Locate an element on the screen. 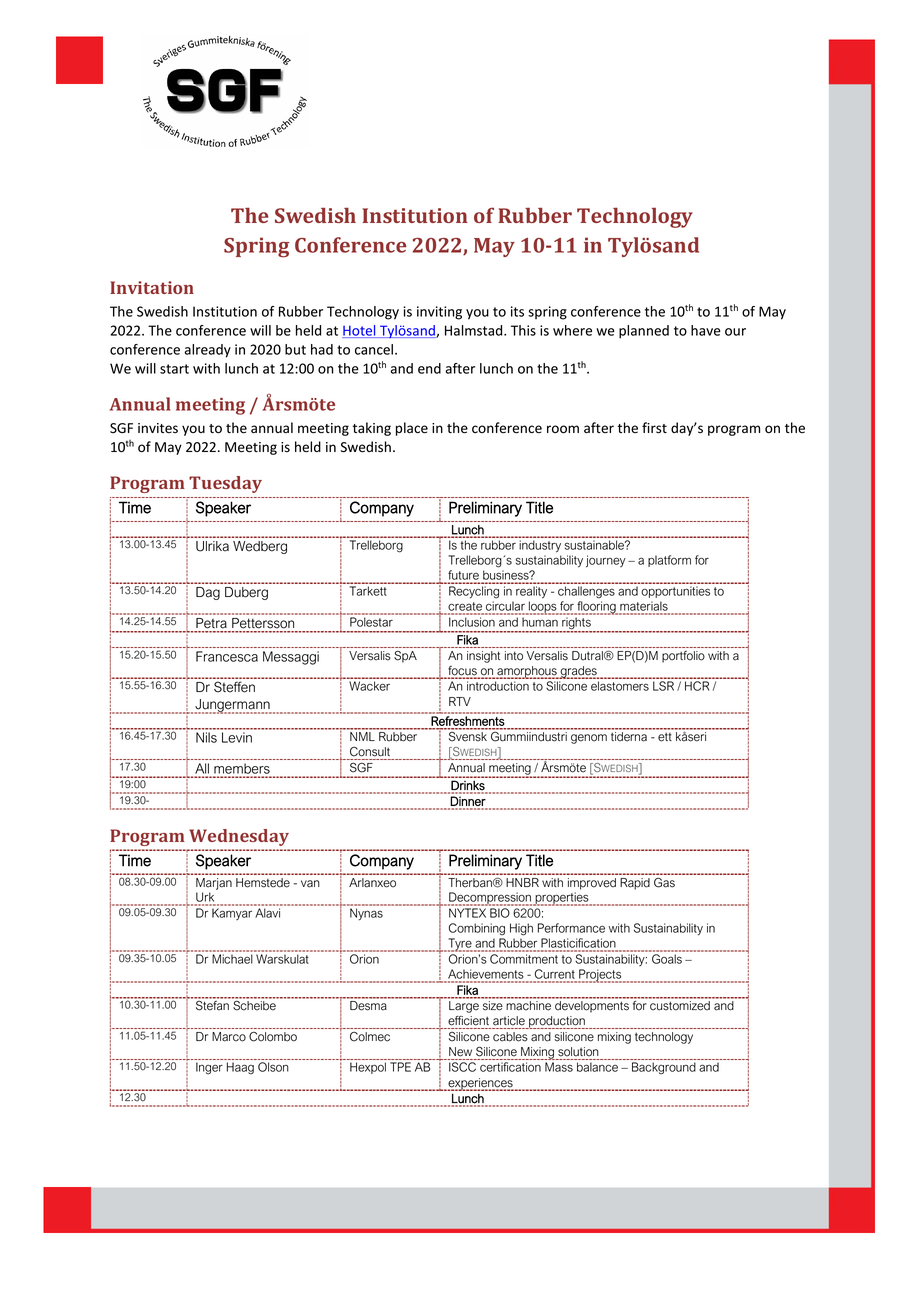 The image size is (924, 1308). inviting is located at coordinates (439, 313).
